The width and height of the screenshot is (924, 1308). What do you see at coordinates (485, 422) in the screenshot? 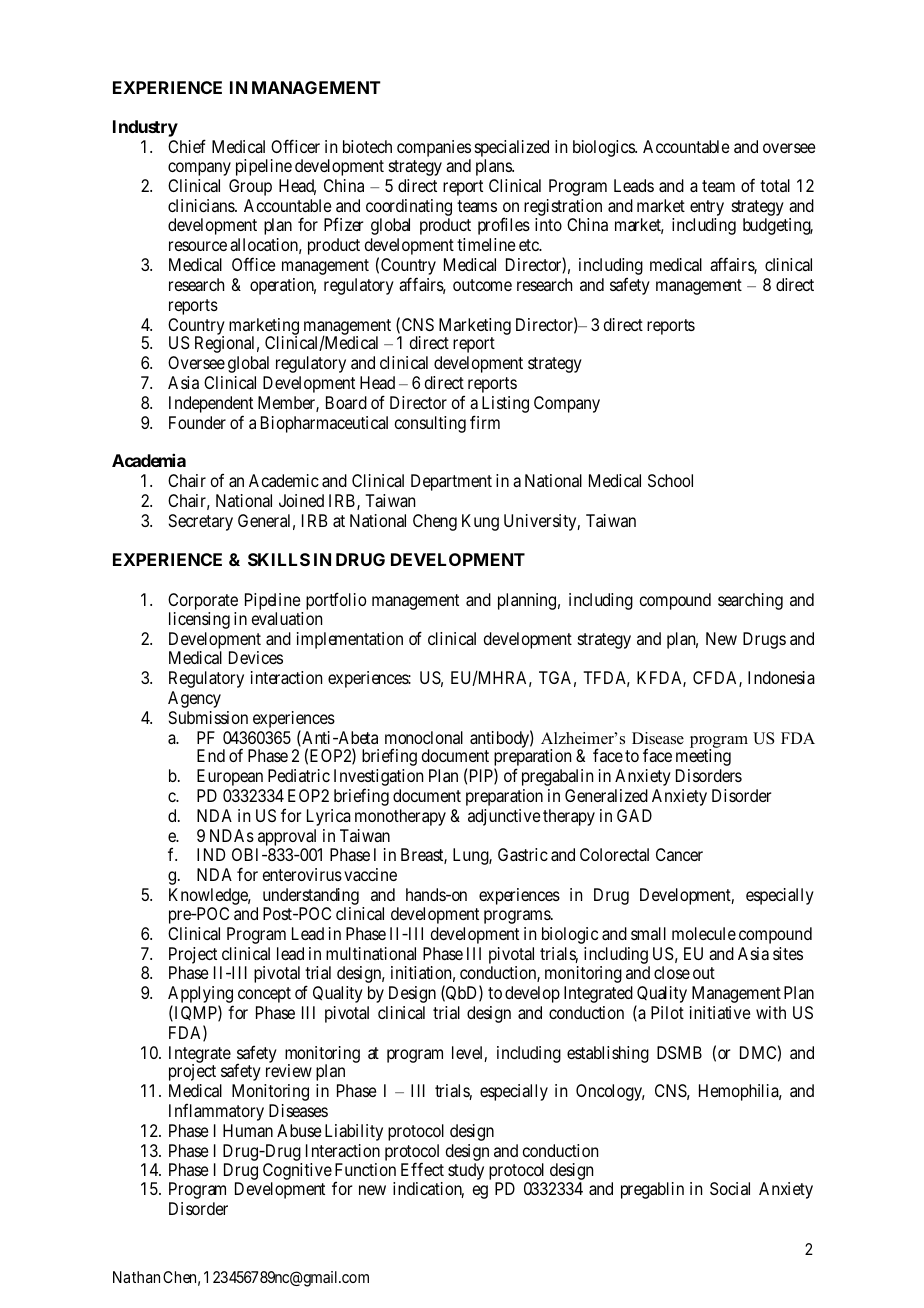
I see `firm` at bounding box center [485, 422].
